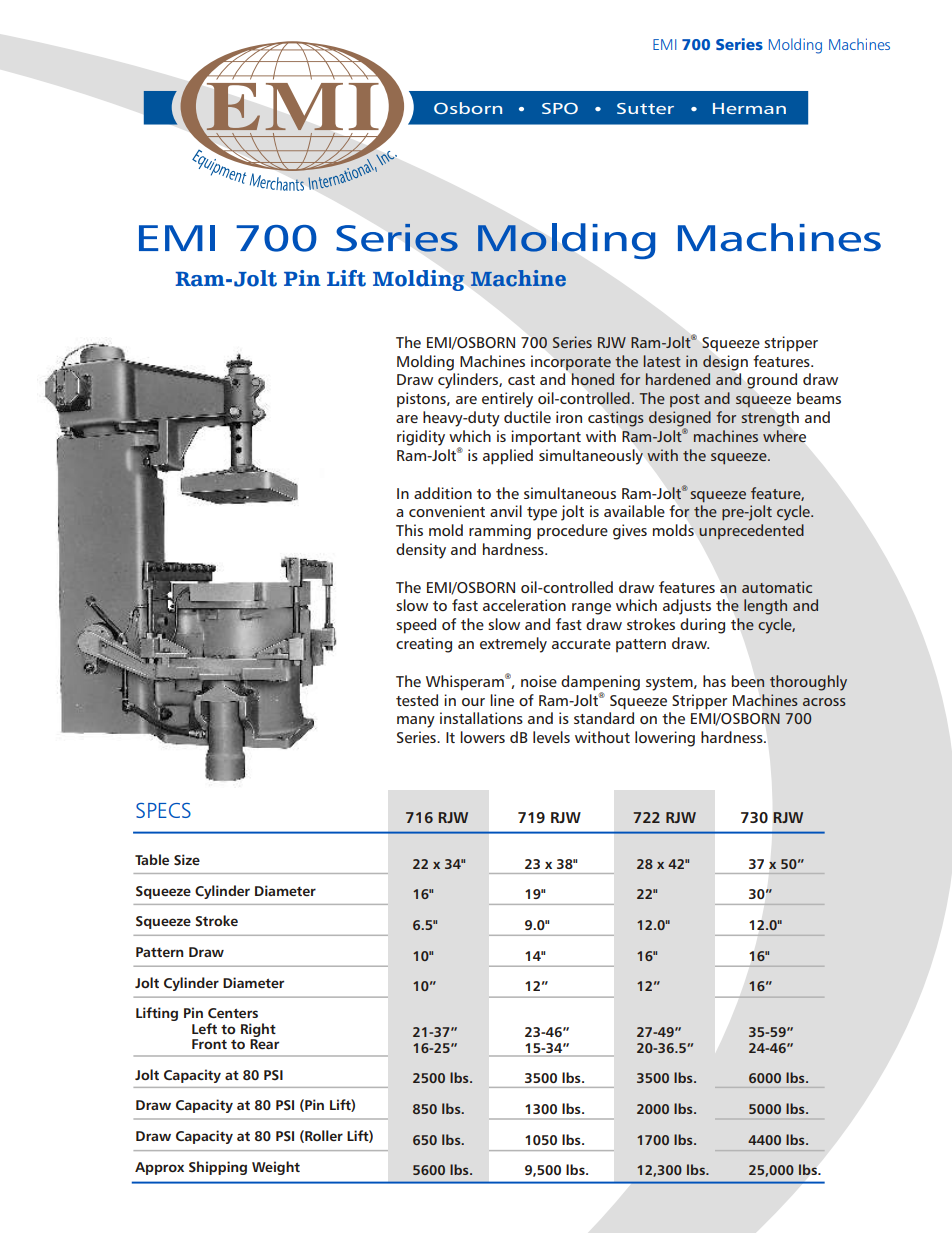 This document has height=1233, width=952. I want to click on applied, so click(508, 457).
